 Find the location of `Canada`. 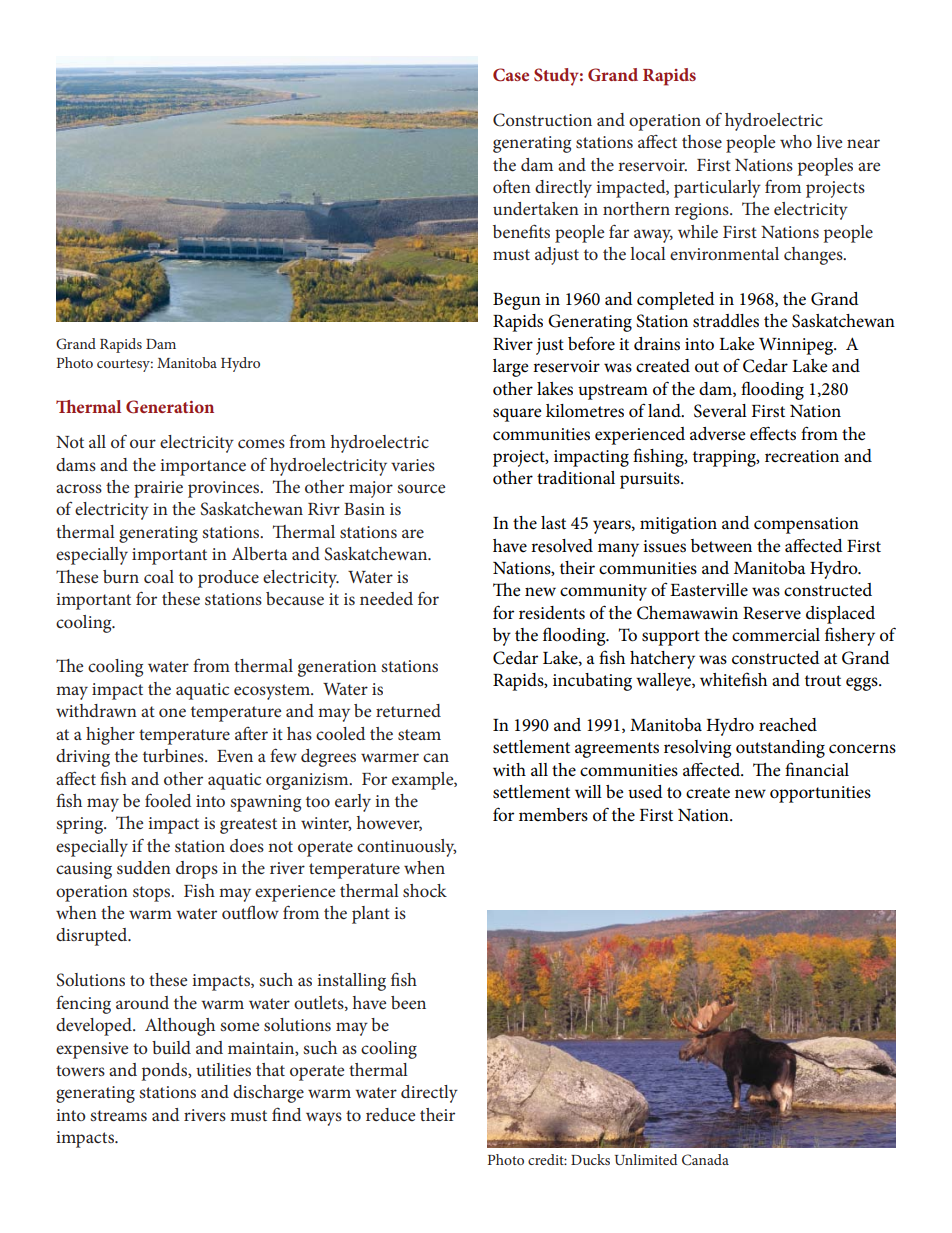

Canada is located at coordinates (705, 1160).
